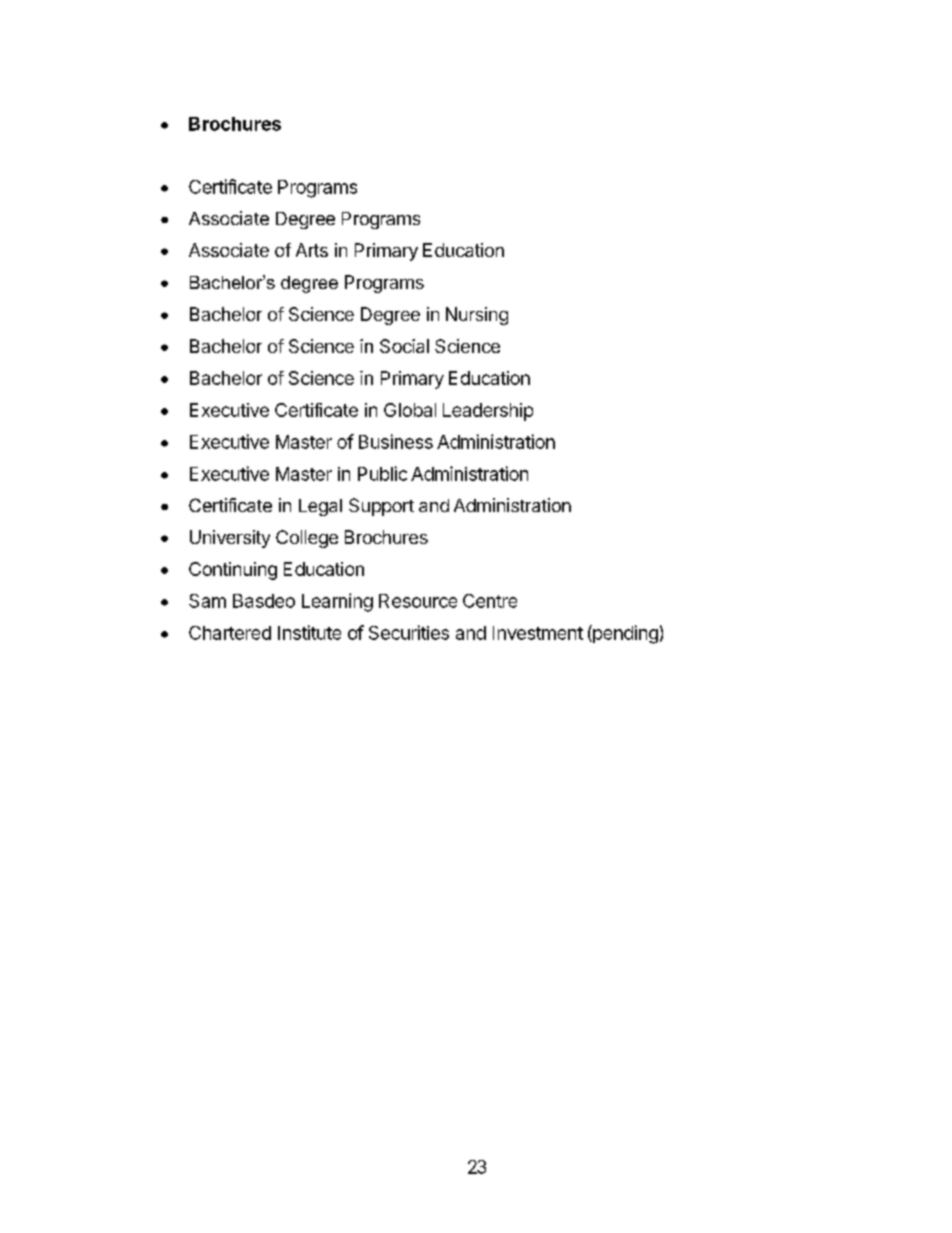  What do you see at coordinates (404, 346) in the screenshot?
I see `Social` at bounding box center [404, 346].
